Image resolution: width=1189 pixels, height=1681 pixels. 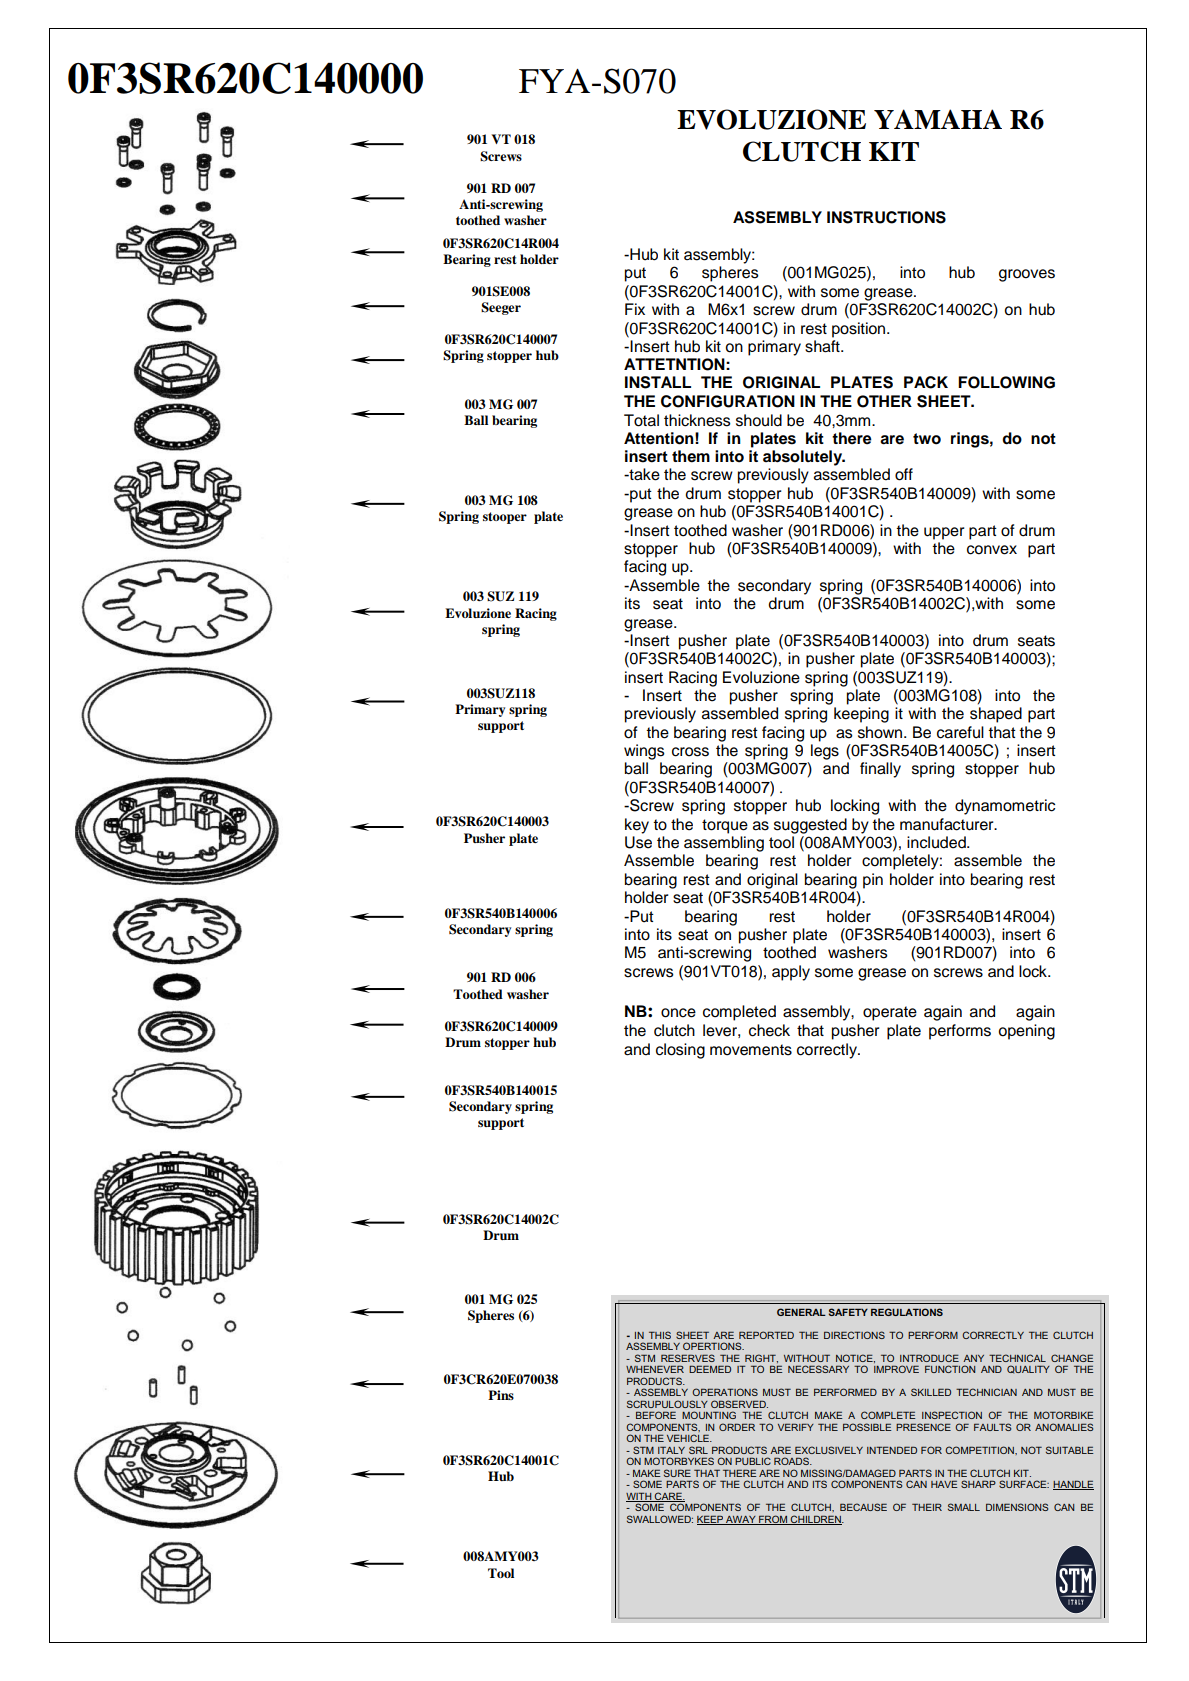 I want to click on key, so click(x=637, y=826).
